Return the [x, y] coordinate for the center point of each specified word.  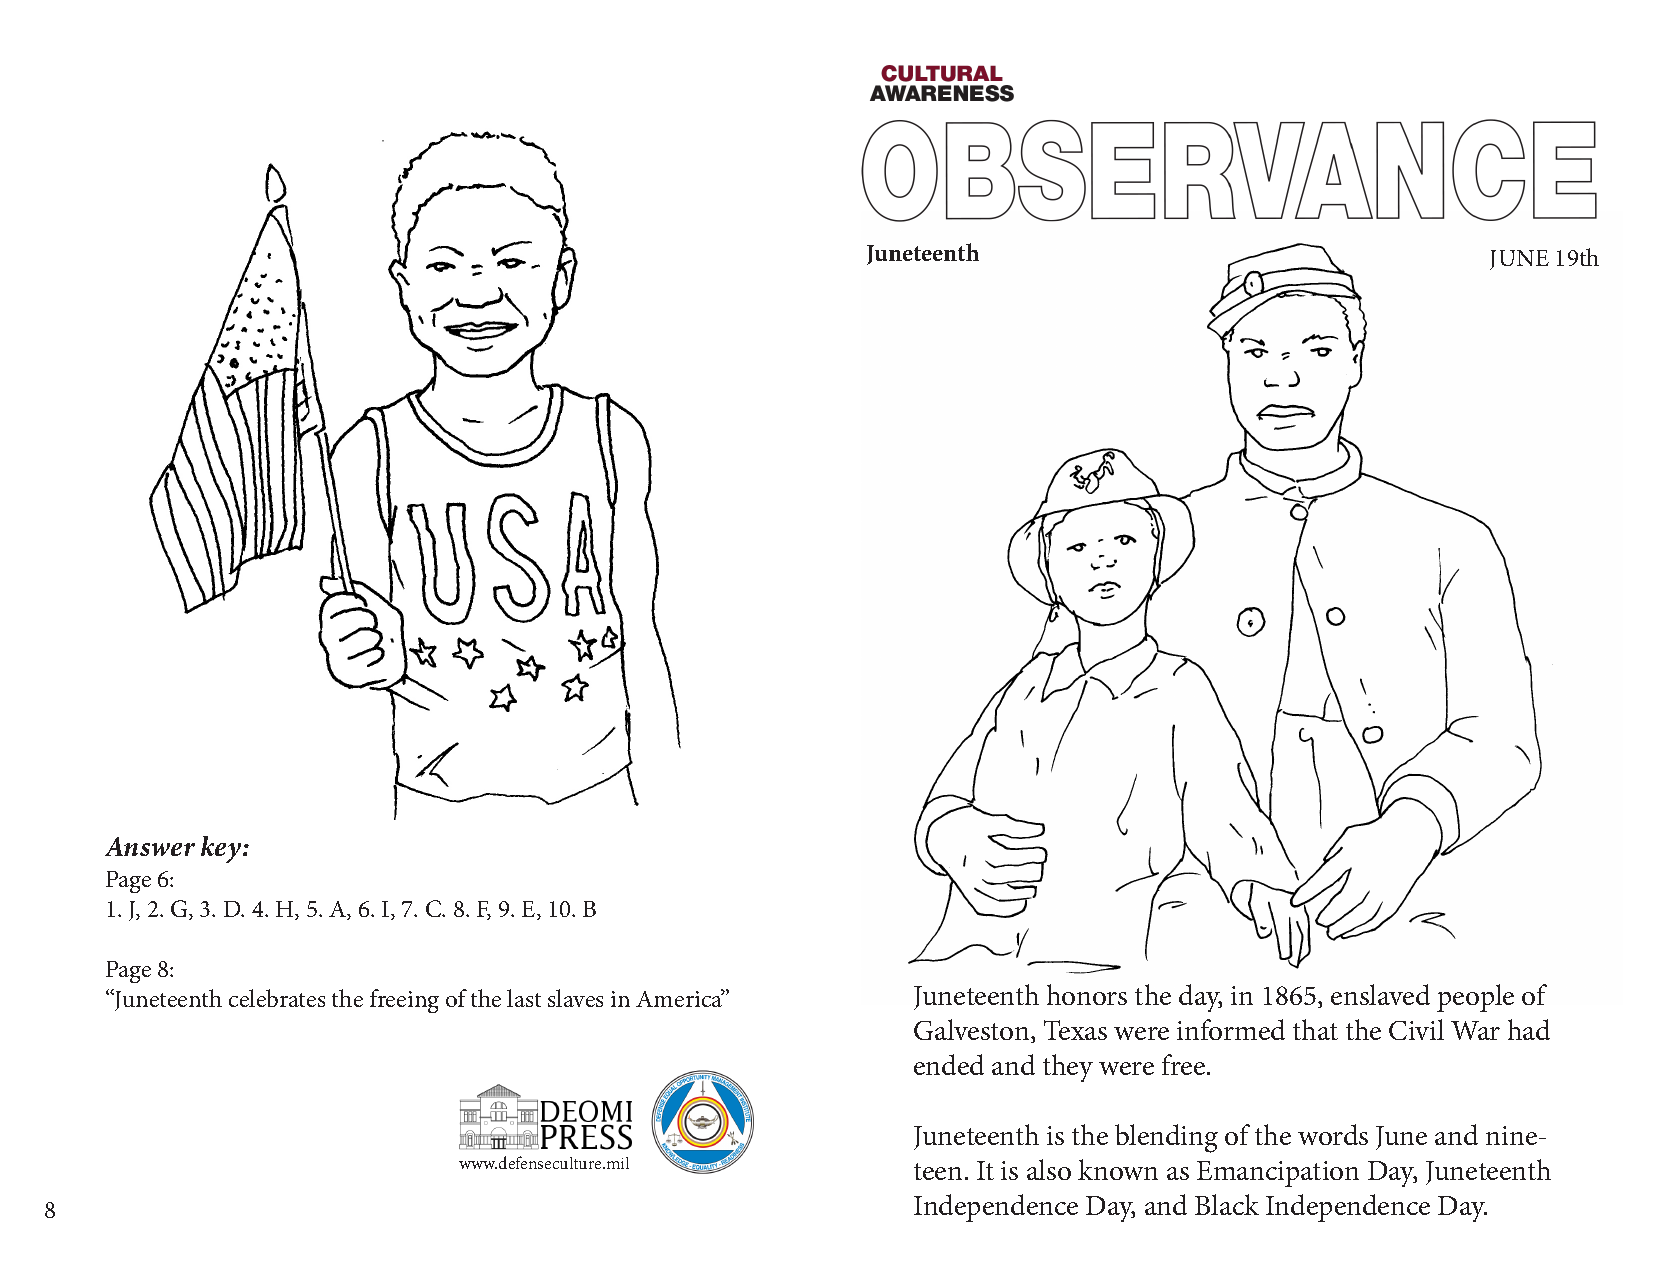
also [1049, 1169]
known [1118, 1169]
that [1315, 1029]
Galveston [973, 1031]
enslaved [1380, 994]
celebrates [277, 998]
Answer [150, 846]
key [222, 849]
